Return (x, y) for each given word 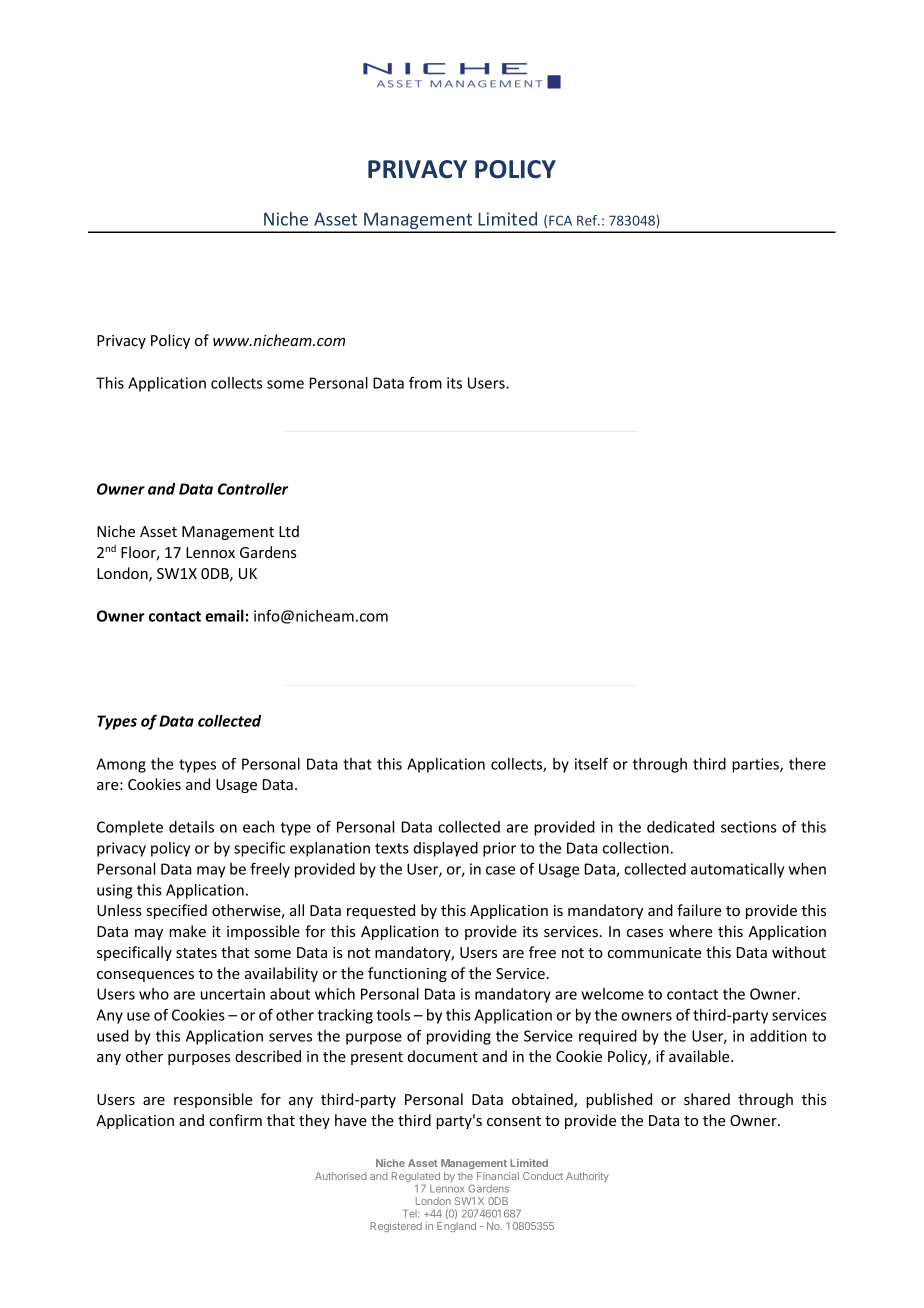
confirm (235, 1120)
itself (591, 763)
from (425, 382)
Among (121, 765)
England (456, 1227)
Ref (588, 220)
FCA (560, 220)
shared (707, 1099)
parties (756, 765)
